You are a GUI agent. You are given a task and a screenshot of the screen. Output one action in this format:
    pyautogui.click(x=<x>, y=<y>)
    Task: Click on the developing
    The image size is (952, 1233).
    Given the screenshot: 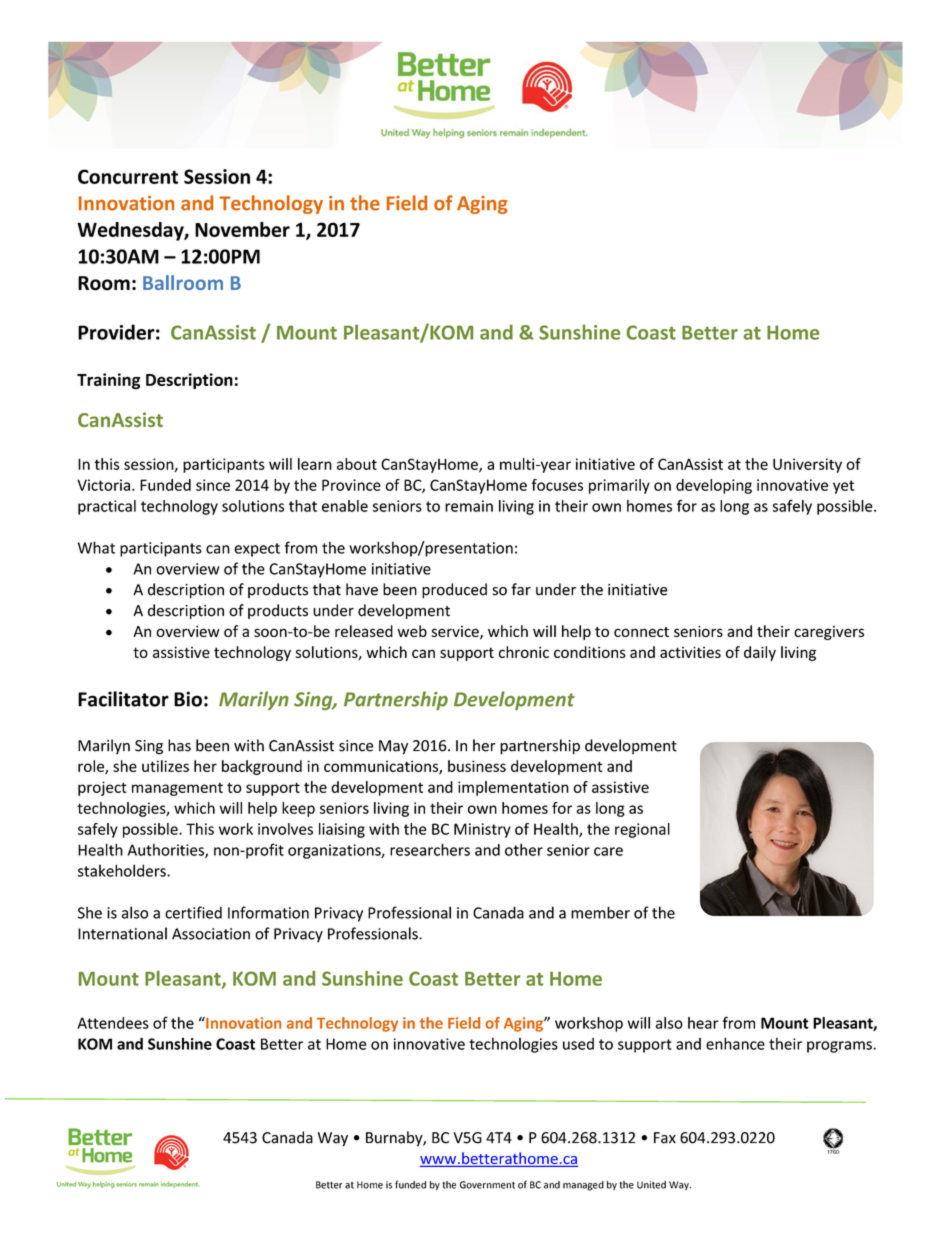 What is the action you would take?
    pyautogui.click(x=714, y=486)
